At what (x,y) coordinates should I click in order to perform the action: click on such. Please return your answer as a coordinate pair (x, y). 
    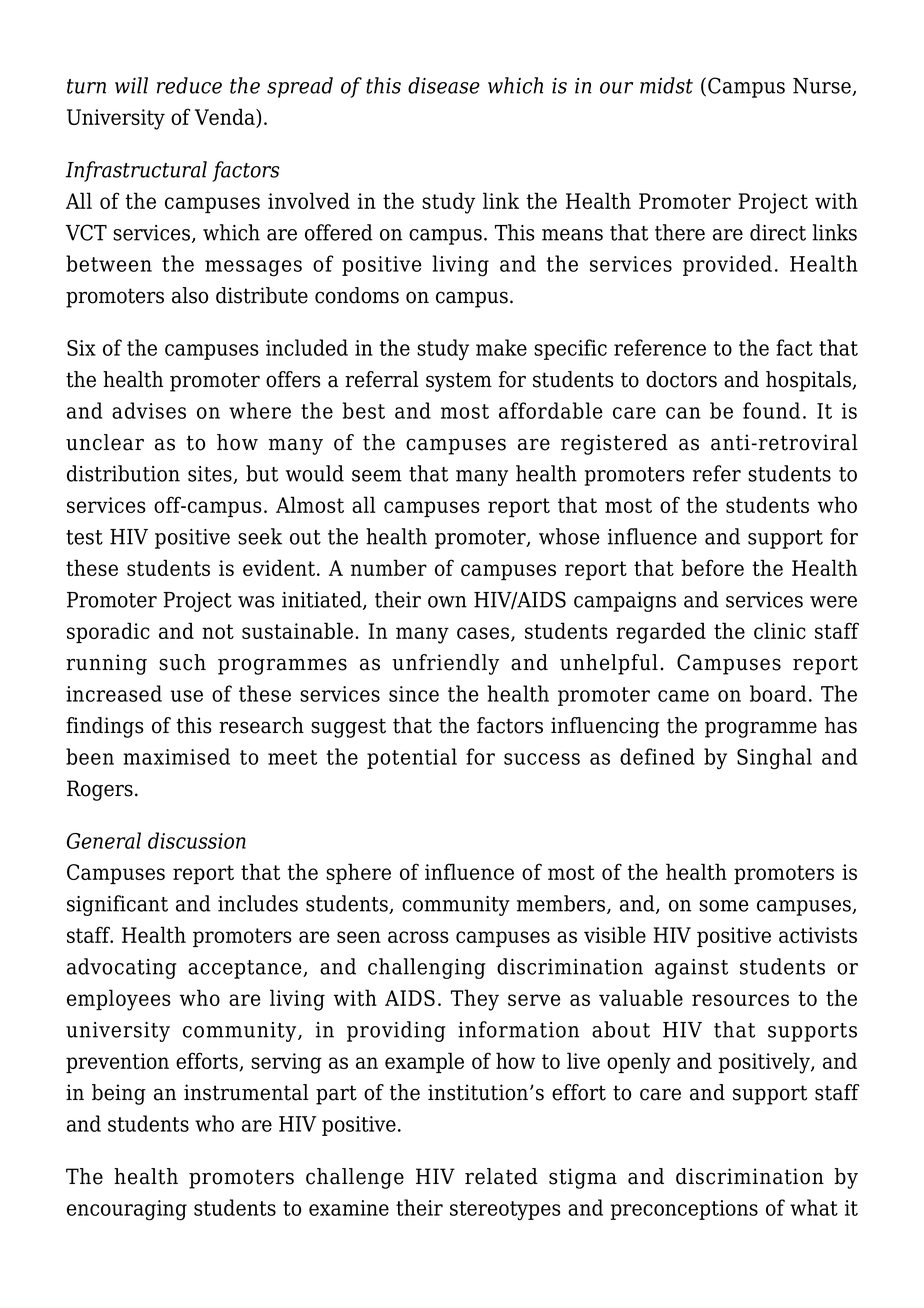
    Looking at the image, I should click on (182, 662).
